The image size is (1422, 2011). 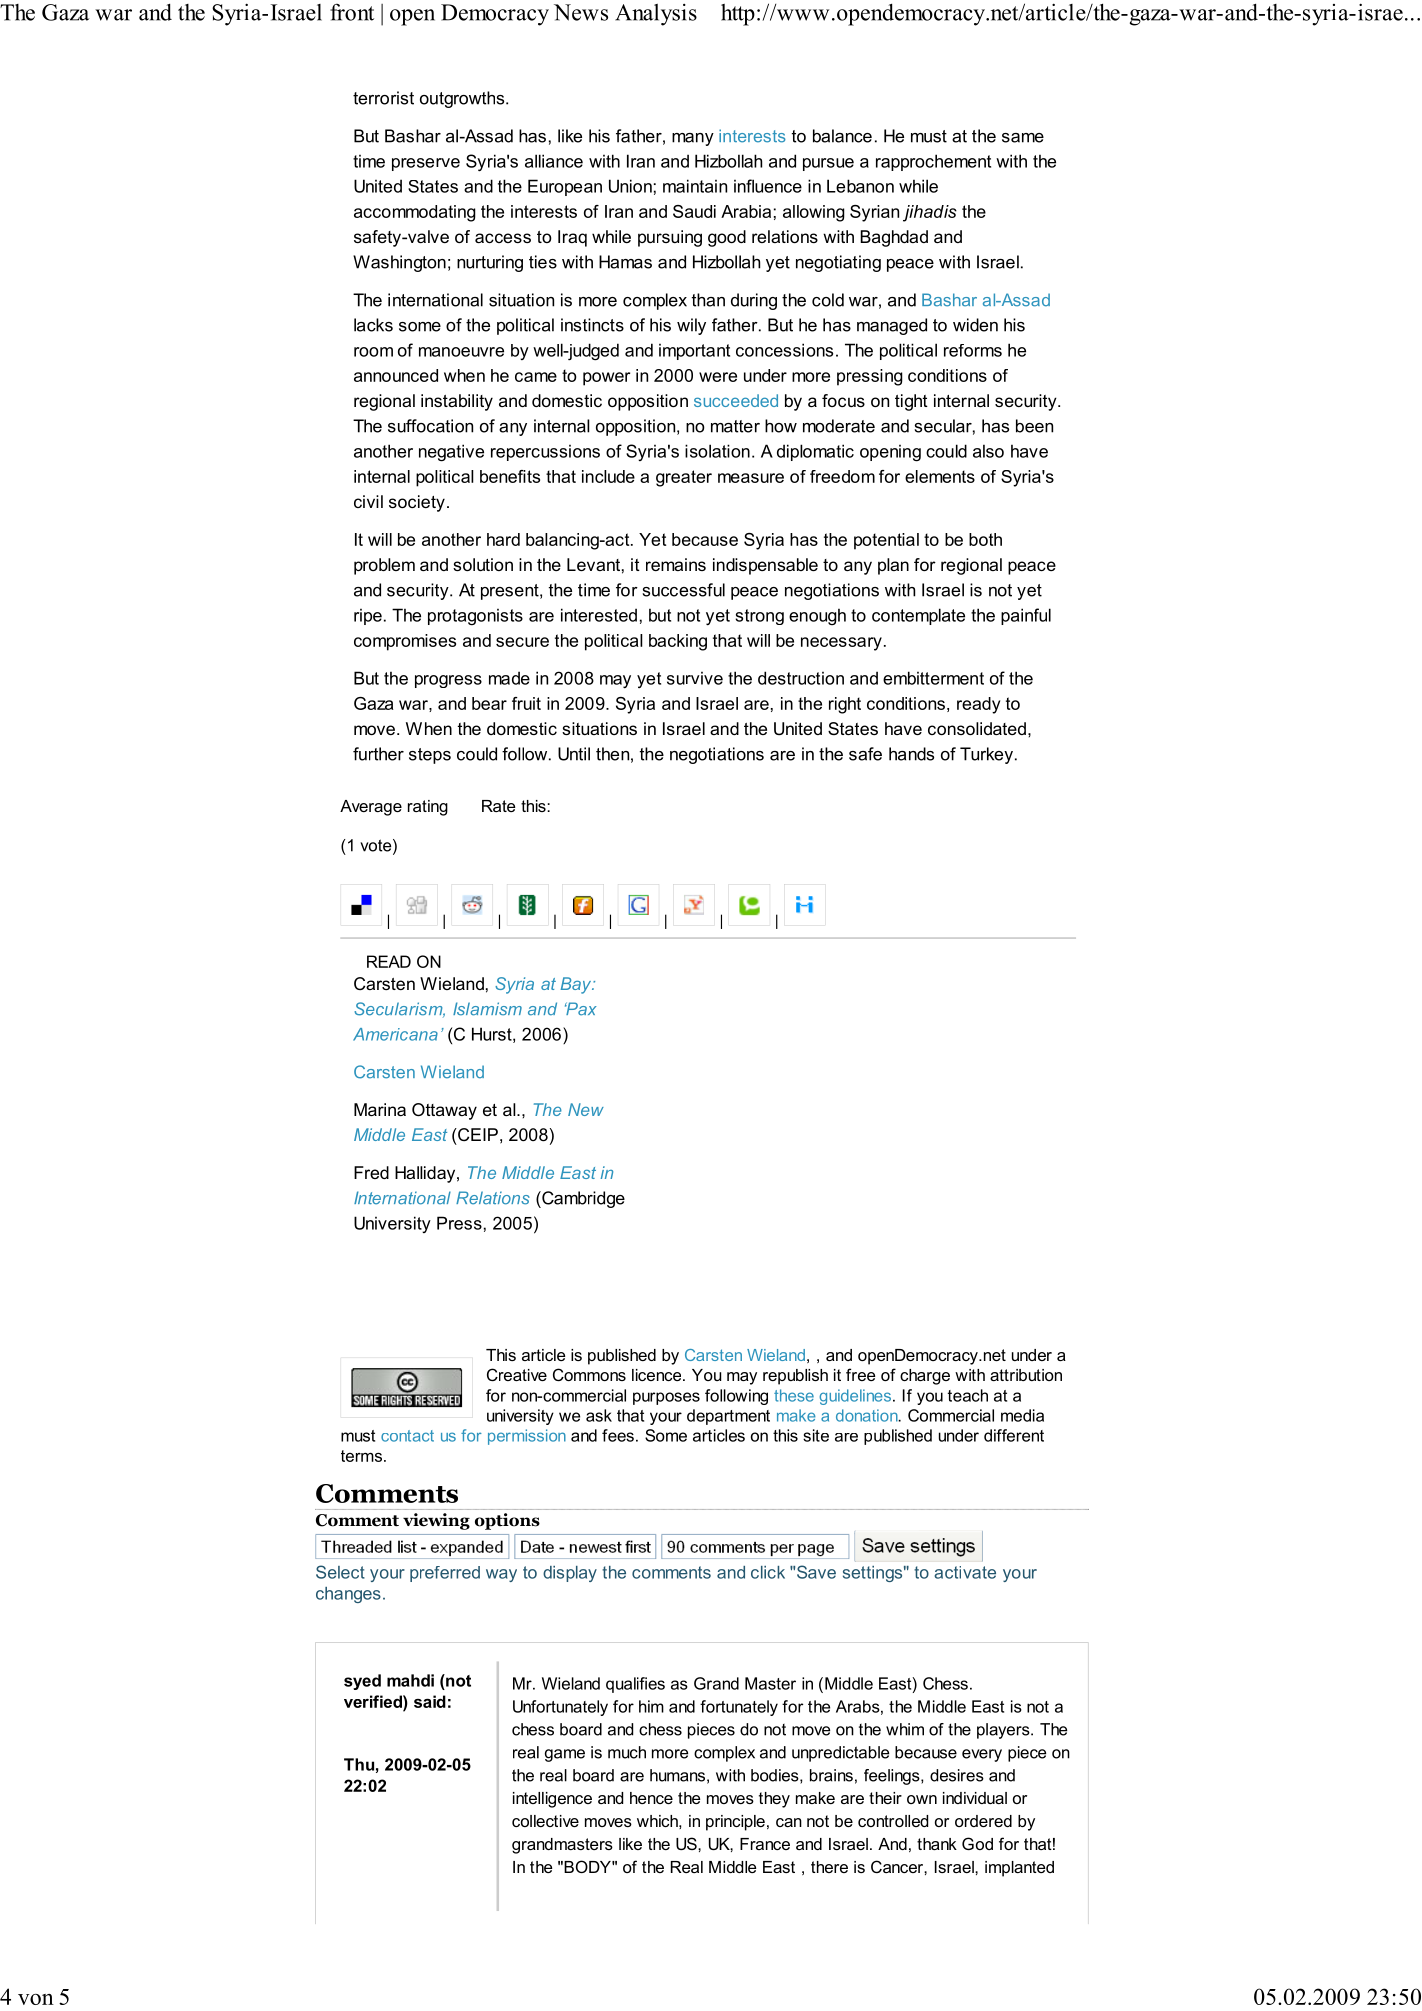 What do you see at coordinates (352, 12) in the screenshot?
I see `front` at bounding box center [352, 12].
